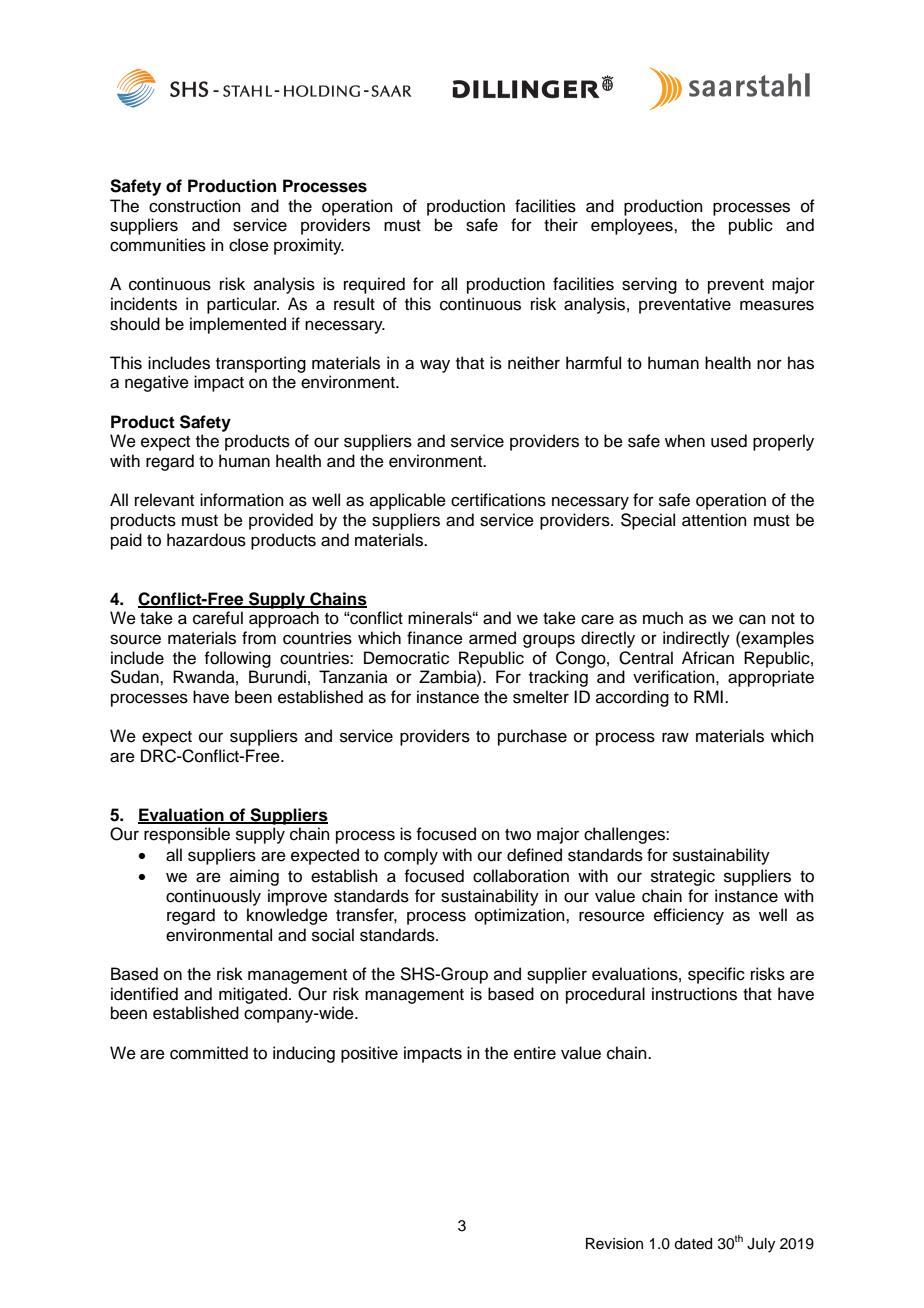 The width and height of the document is (924, 1308). Describe the element at coordinates (716, 975) in the document. I see `specific` at that location.
